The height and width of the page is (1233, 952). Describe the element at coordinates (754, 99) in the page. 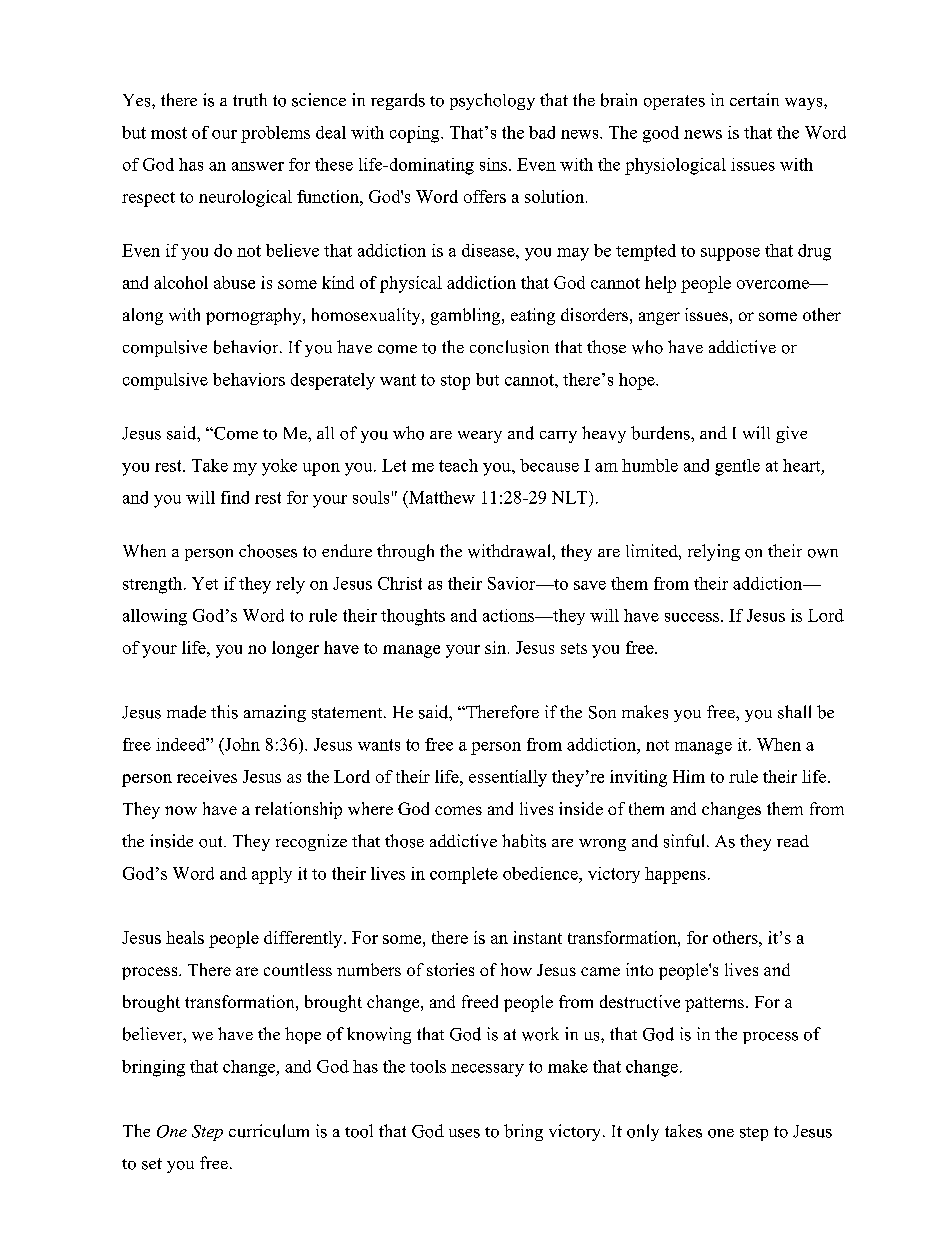

I see `certain` at that location.
